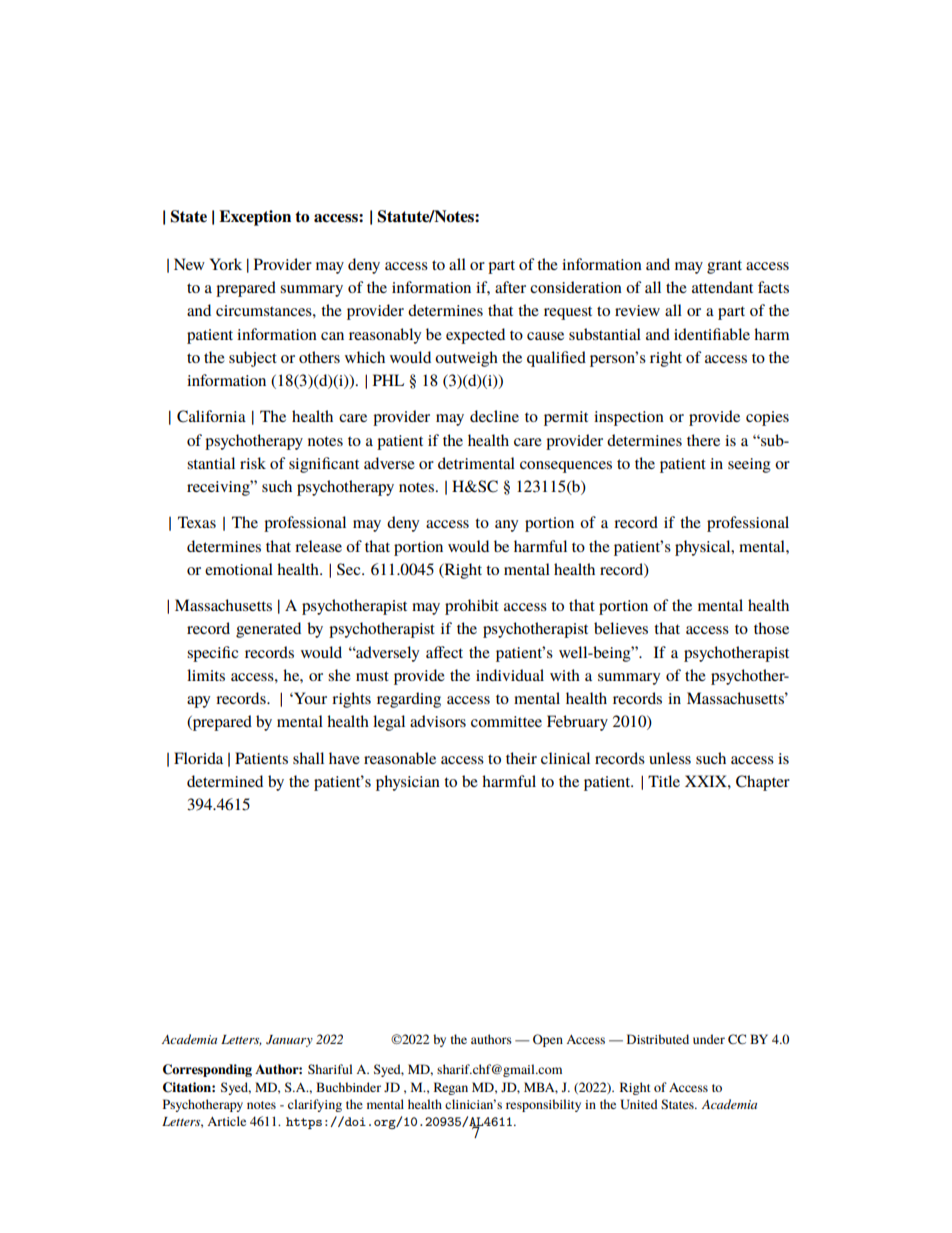 The image size is (952, 1233). Describe the element at coordinates (639, 1104) in the document. I see `United` at that location.
